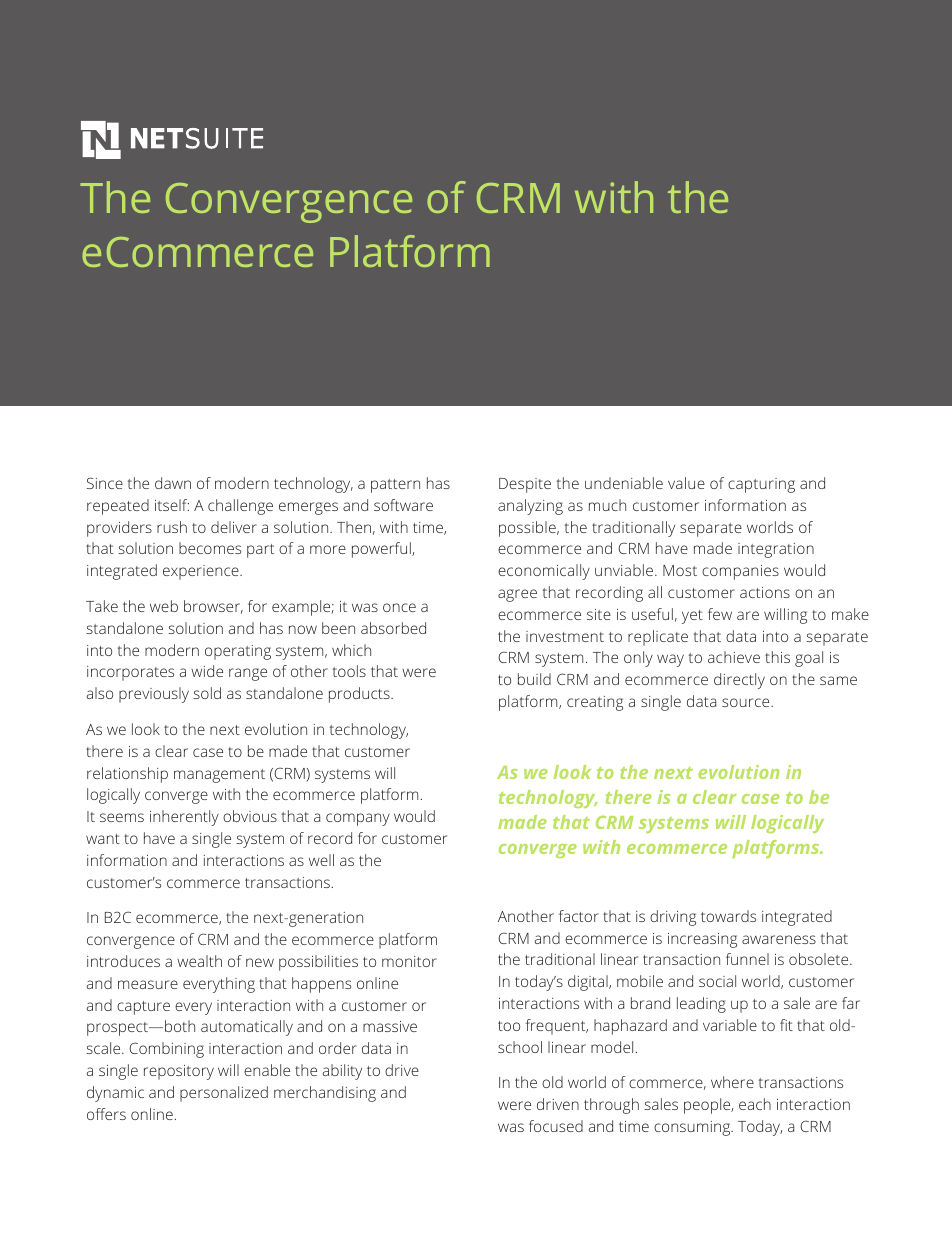 The image size is (952, 1233). I want to click on capturing, so click(761, 485).
